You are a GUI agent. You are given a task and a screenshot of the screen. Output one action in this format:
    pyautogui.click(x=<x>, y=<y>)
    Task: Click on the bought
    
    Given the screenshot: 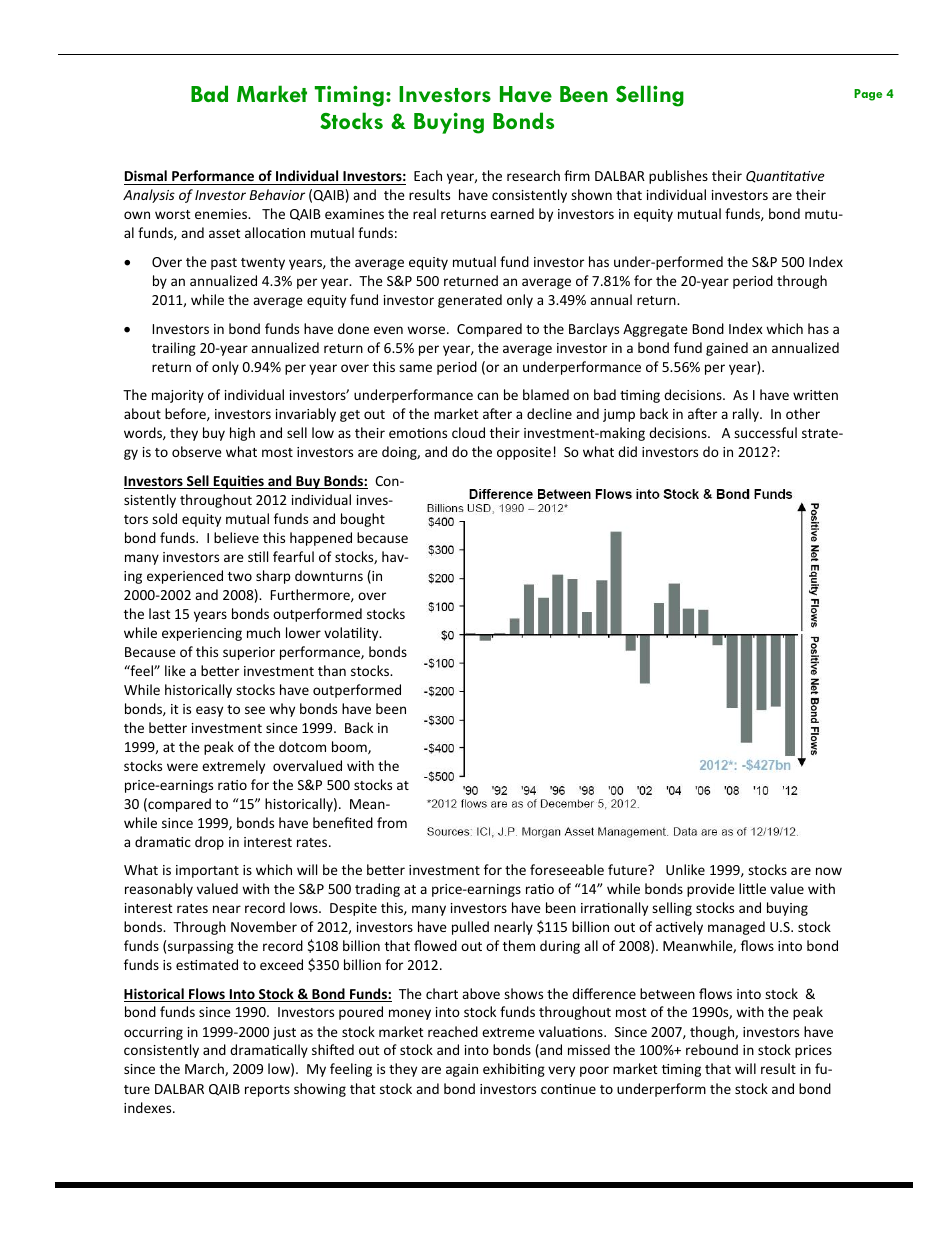 What is the action you would take?
    pyautogui.click(x=363, y=520)
